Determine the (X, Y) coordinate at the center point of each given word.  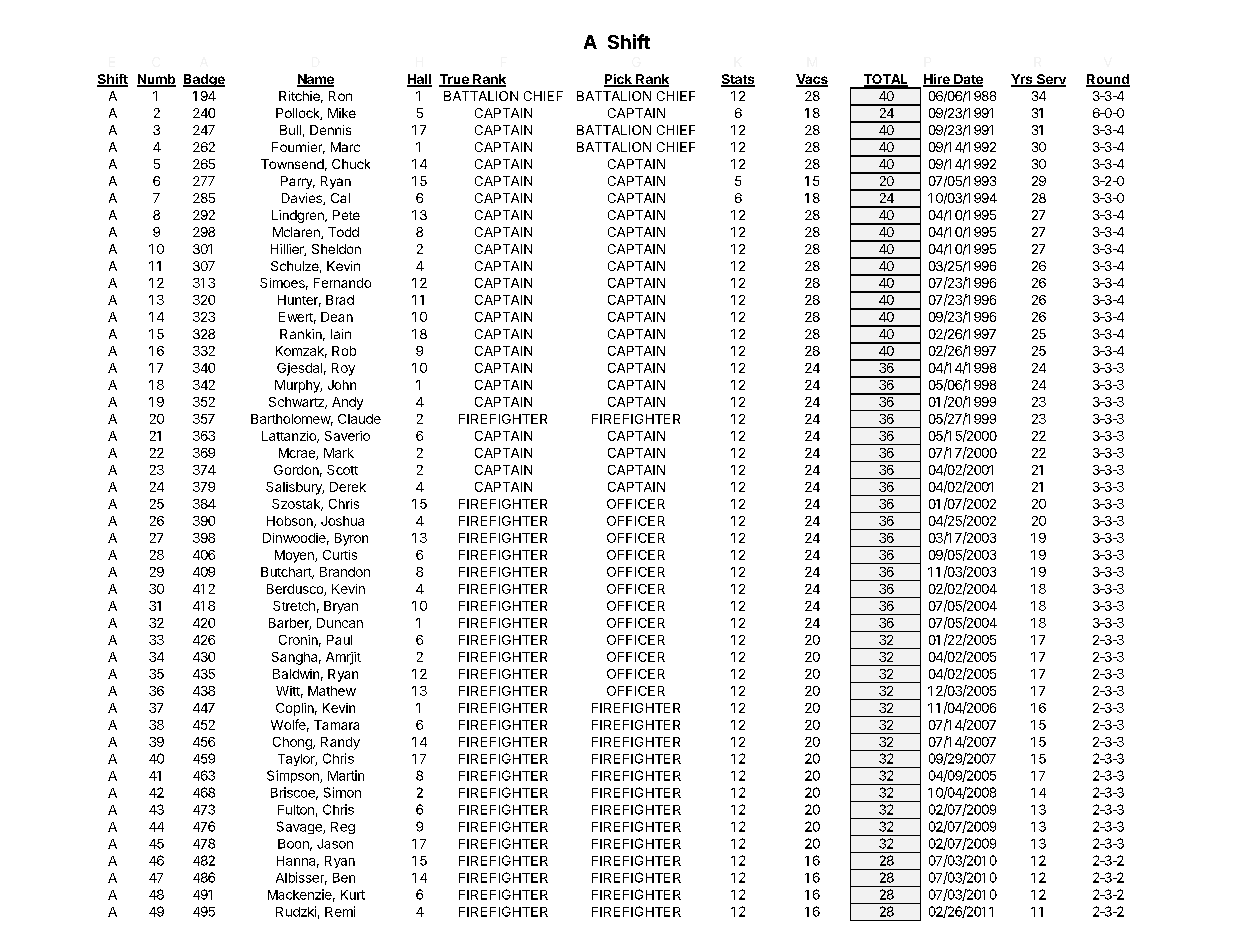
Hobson (291, 522)
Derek (348, 487)
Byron (351, 539)
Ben (344, 878)
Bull (290, 130)
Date (967, 80)
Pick (619, 80)
